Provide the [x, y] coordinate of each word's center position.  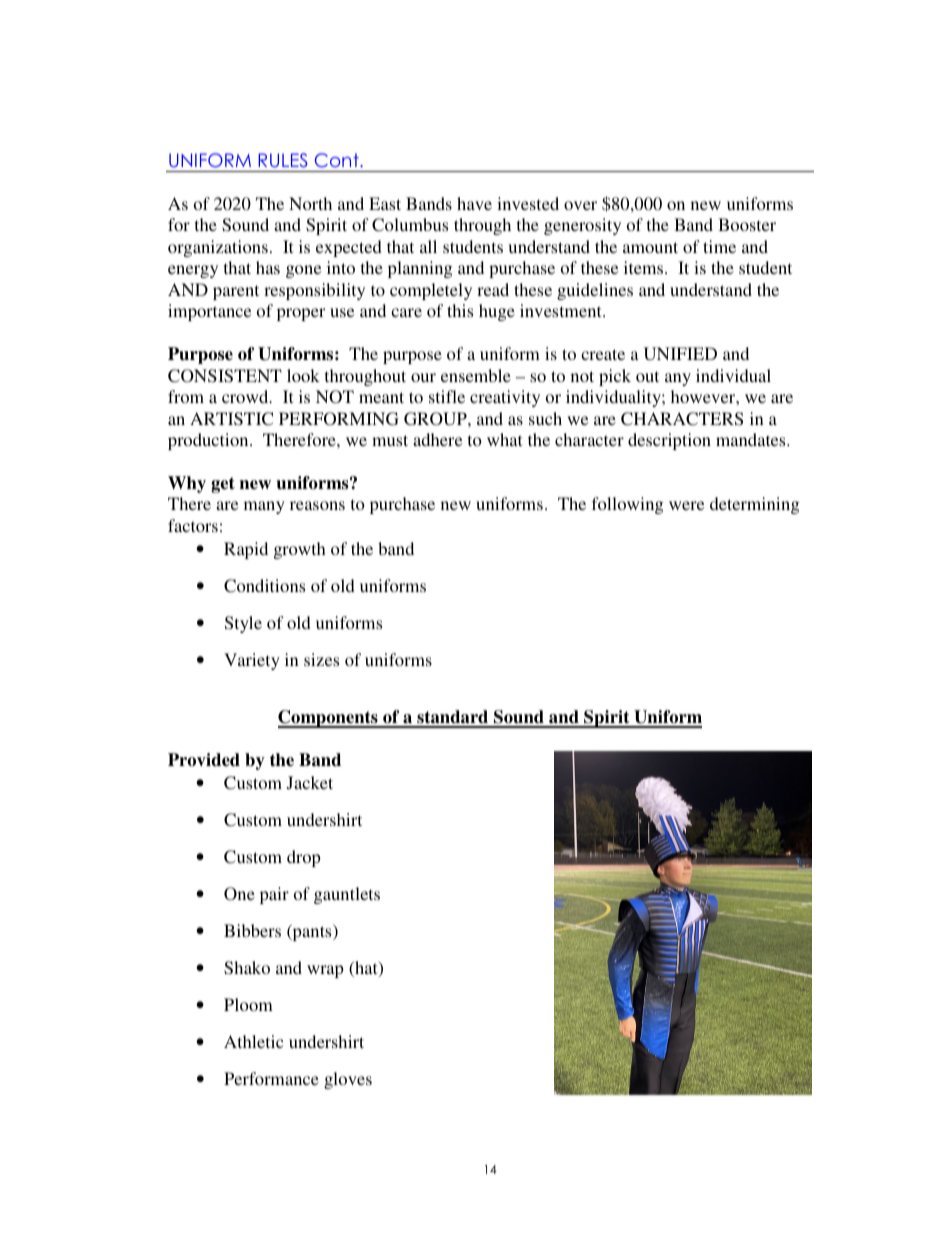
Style [243, 624]
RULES [283, 160]
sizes [321, 659]
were [686, 505]
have [474, 203]
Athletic [253, 1041]
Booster [747, 224]
